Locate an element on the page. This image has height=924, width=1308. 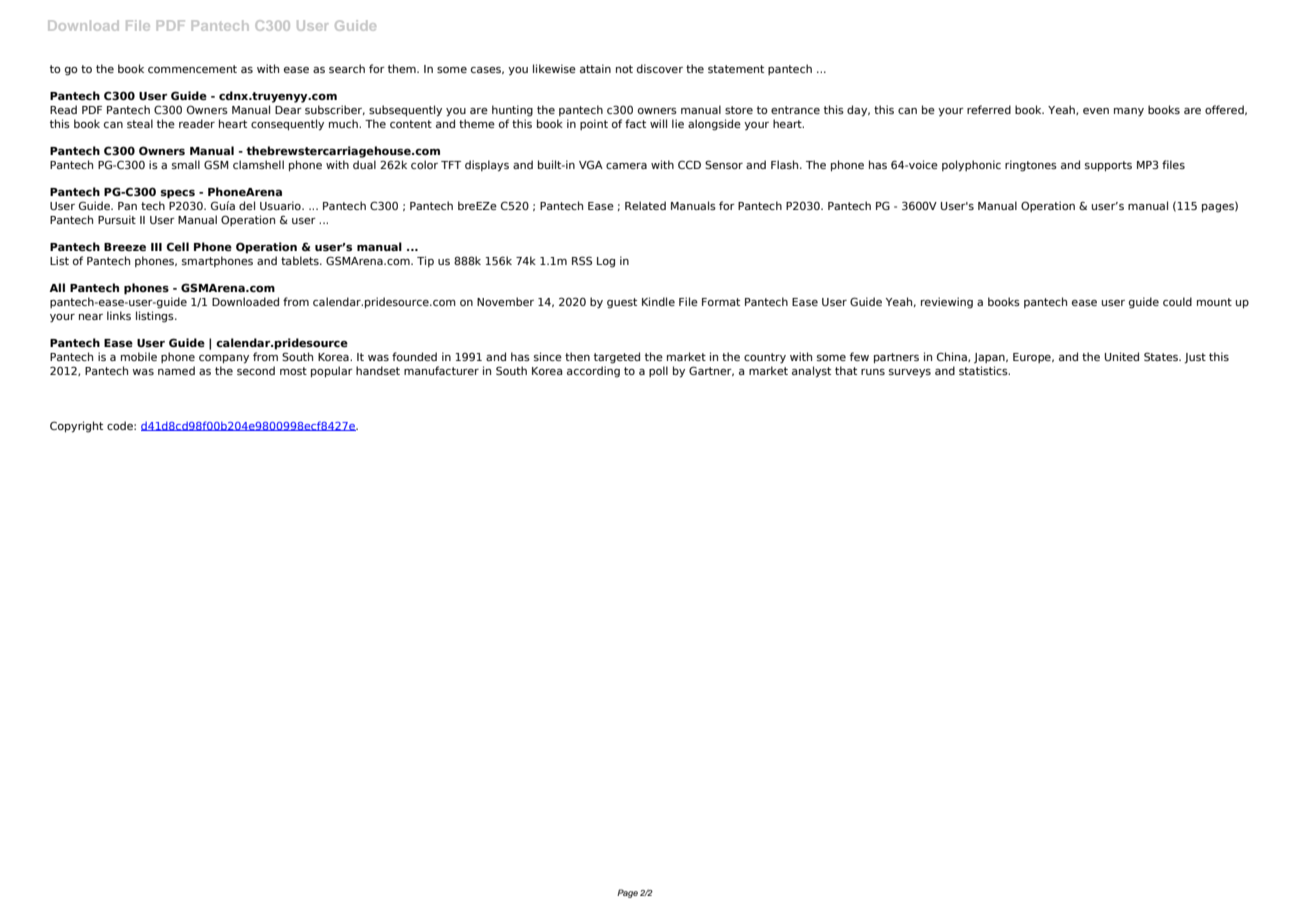
commencement is located at coordinates (192, 69).
